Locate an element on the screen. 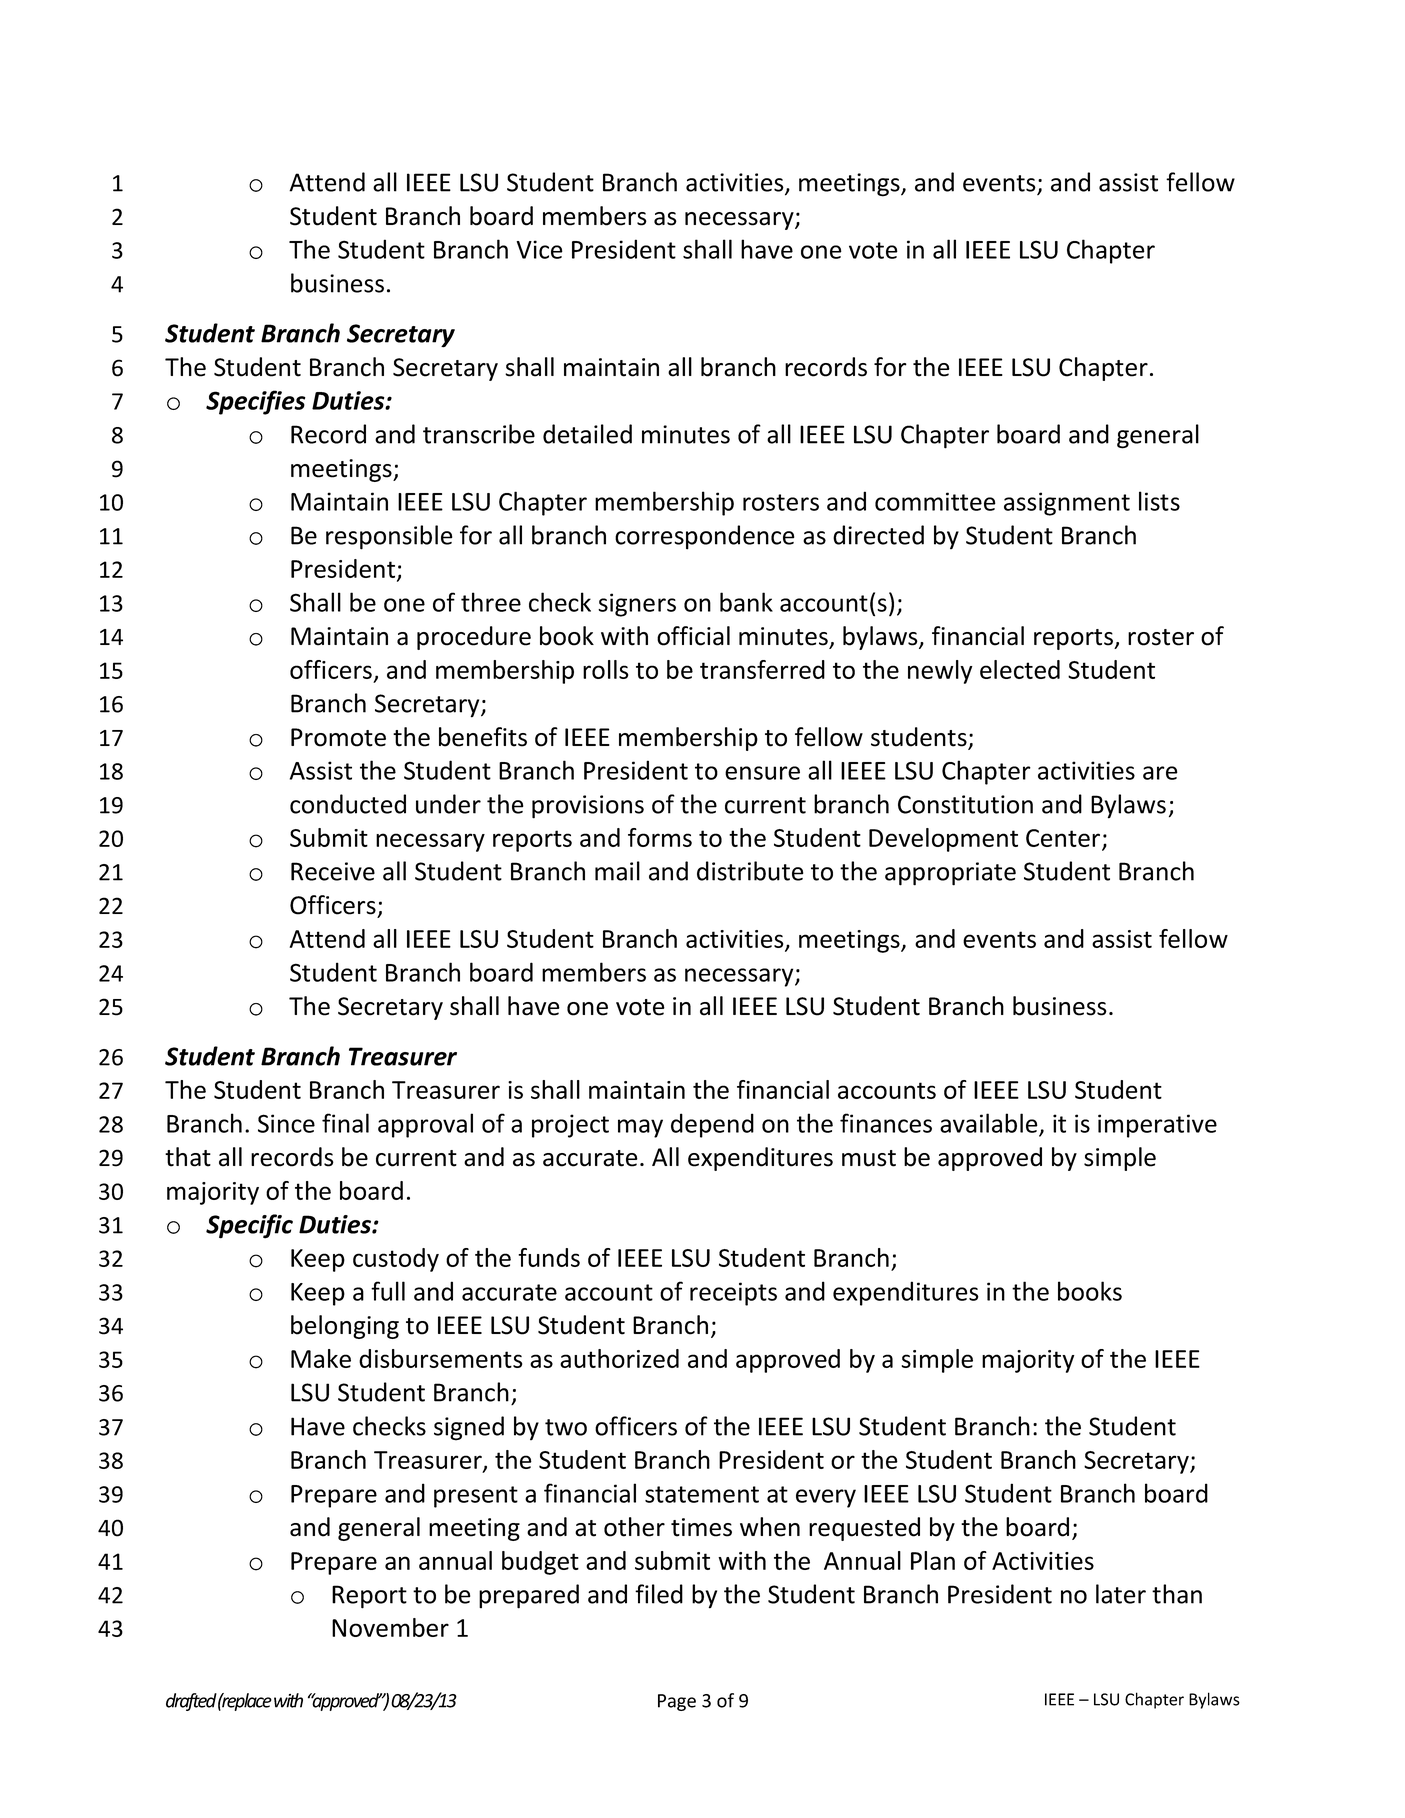  available is located at coordinates (989, 1123).
